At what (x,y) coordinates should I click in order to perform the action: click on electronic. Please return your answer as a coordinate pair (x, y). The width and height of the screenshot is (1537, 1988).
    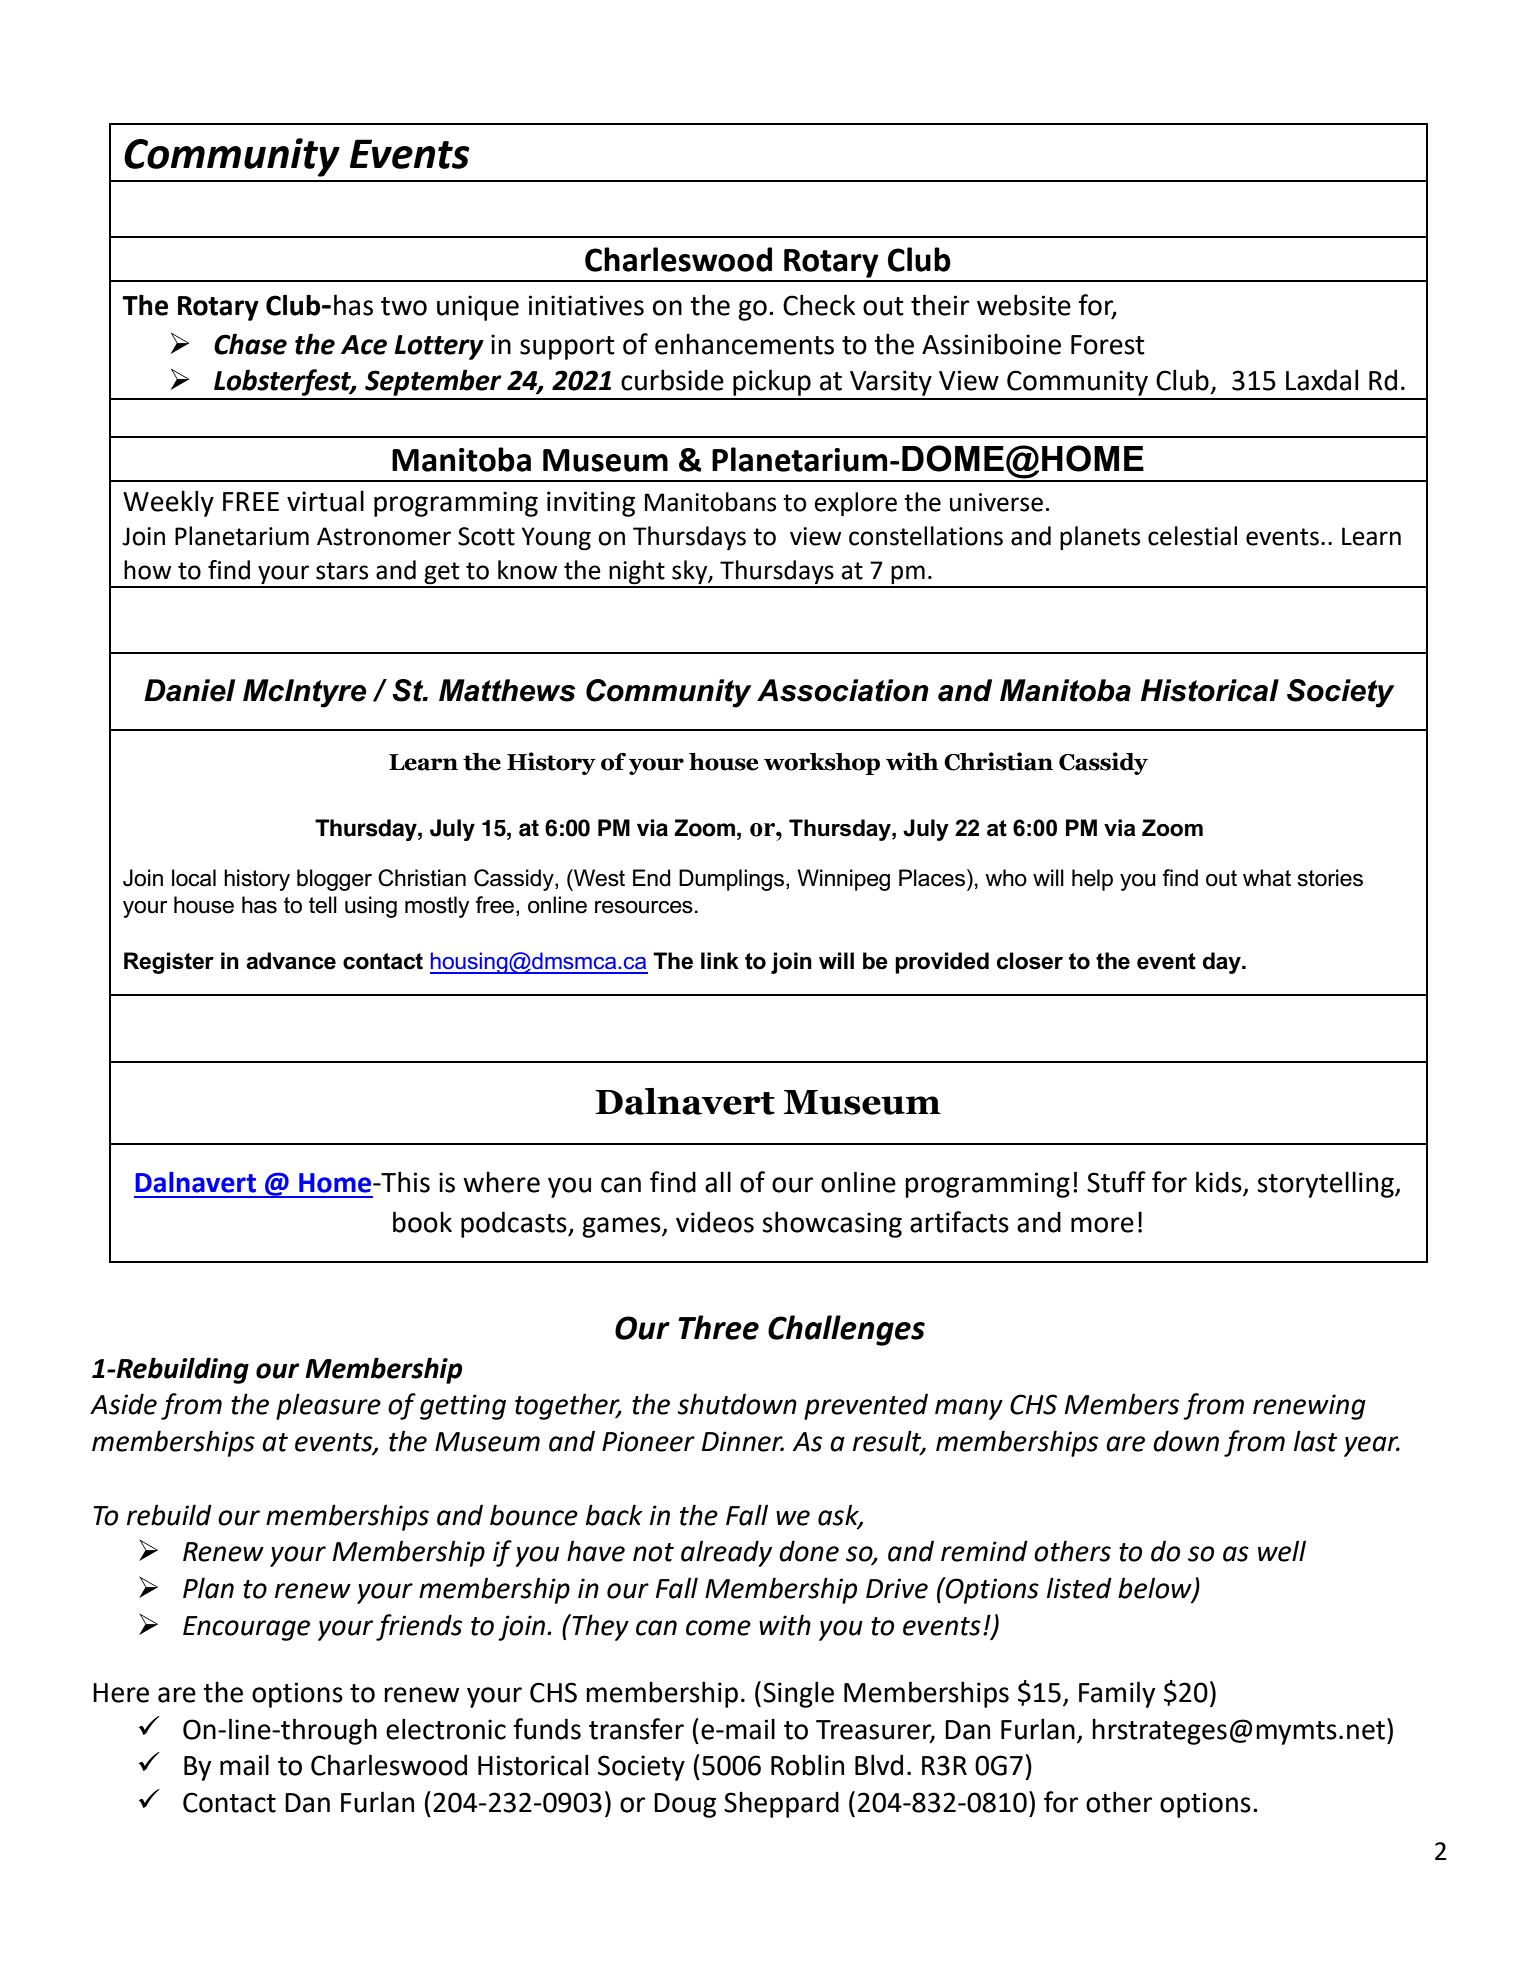
    Looking at the image, I should click on (446, 1729).
